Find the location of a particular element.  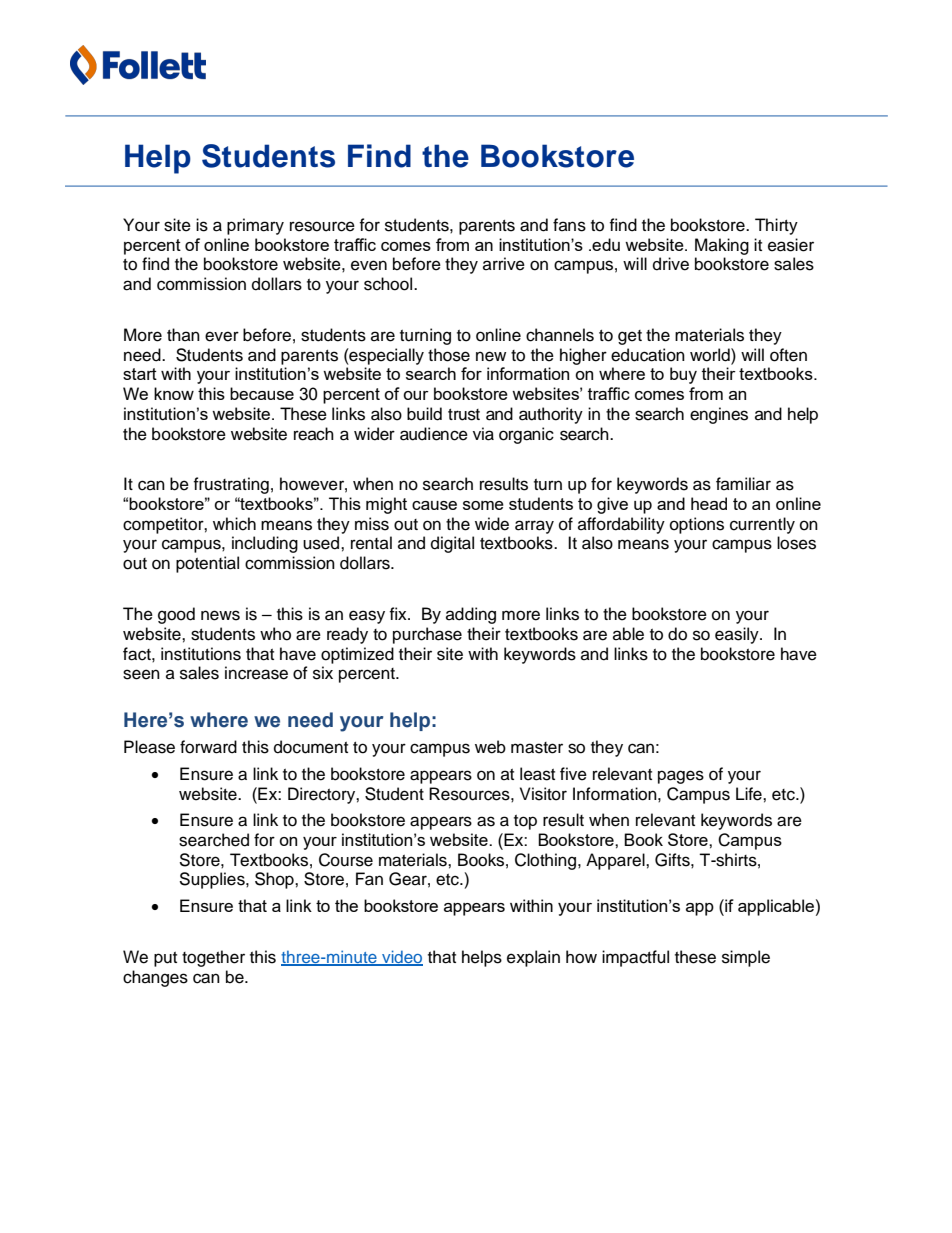

explain is located at coordinates (533, 958).
